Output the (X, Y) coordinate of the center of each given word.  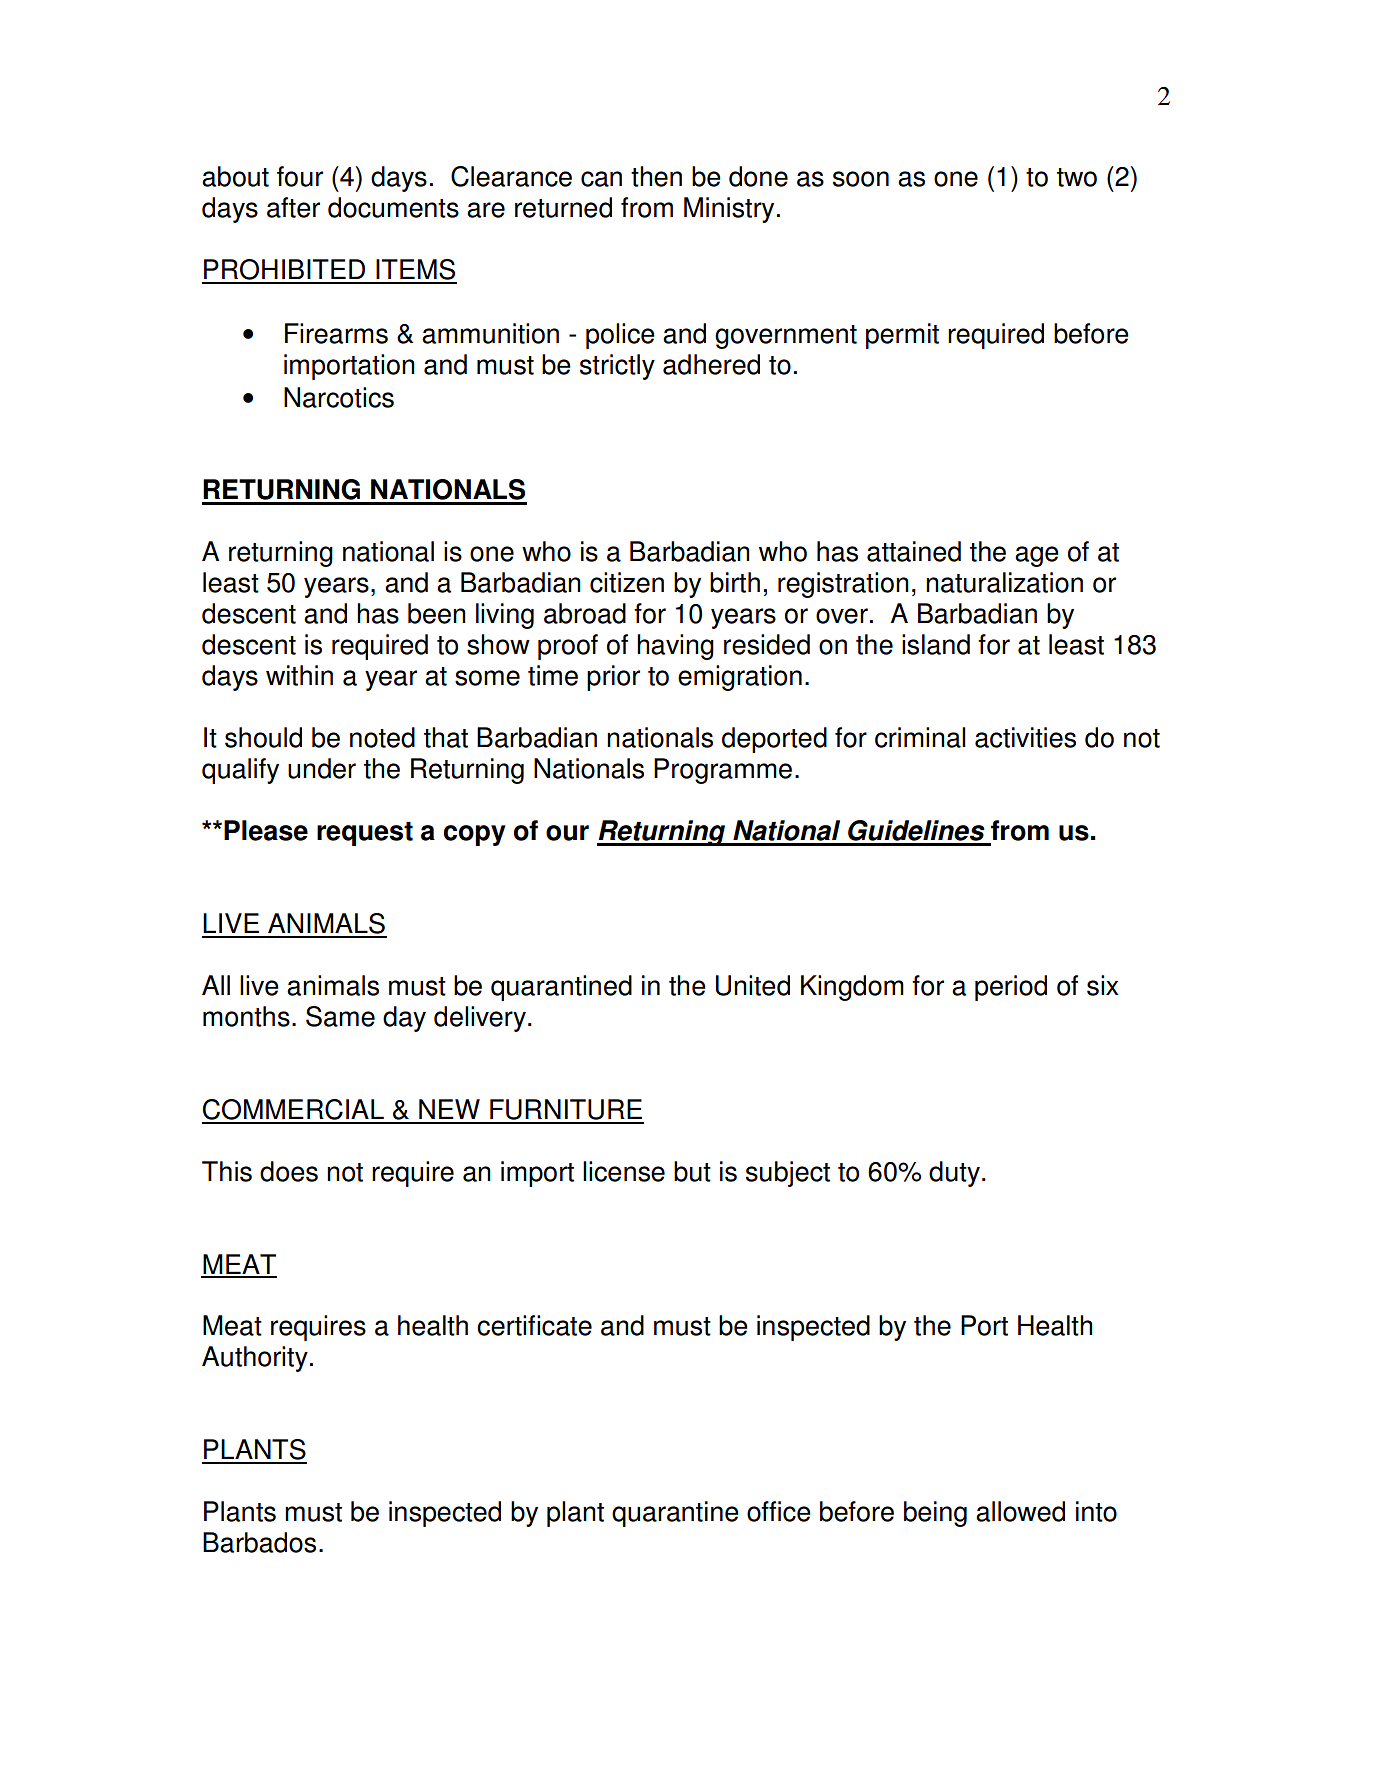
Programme (723, 771)
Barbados (259, 1542)
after (293, 207)
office (779, 1511)
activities (1025, 737)
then (656, 176)
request (365, 834)
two (1077, 177)
